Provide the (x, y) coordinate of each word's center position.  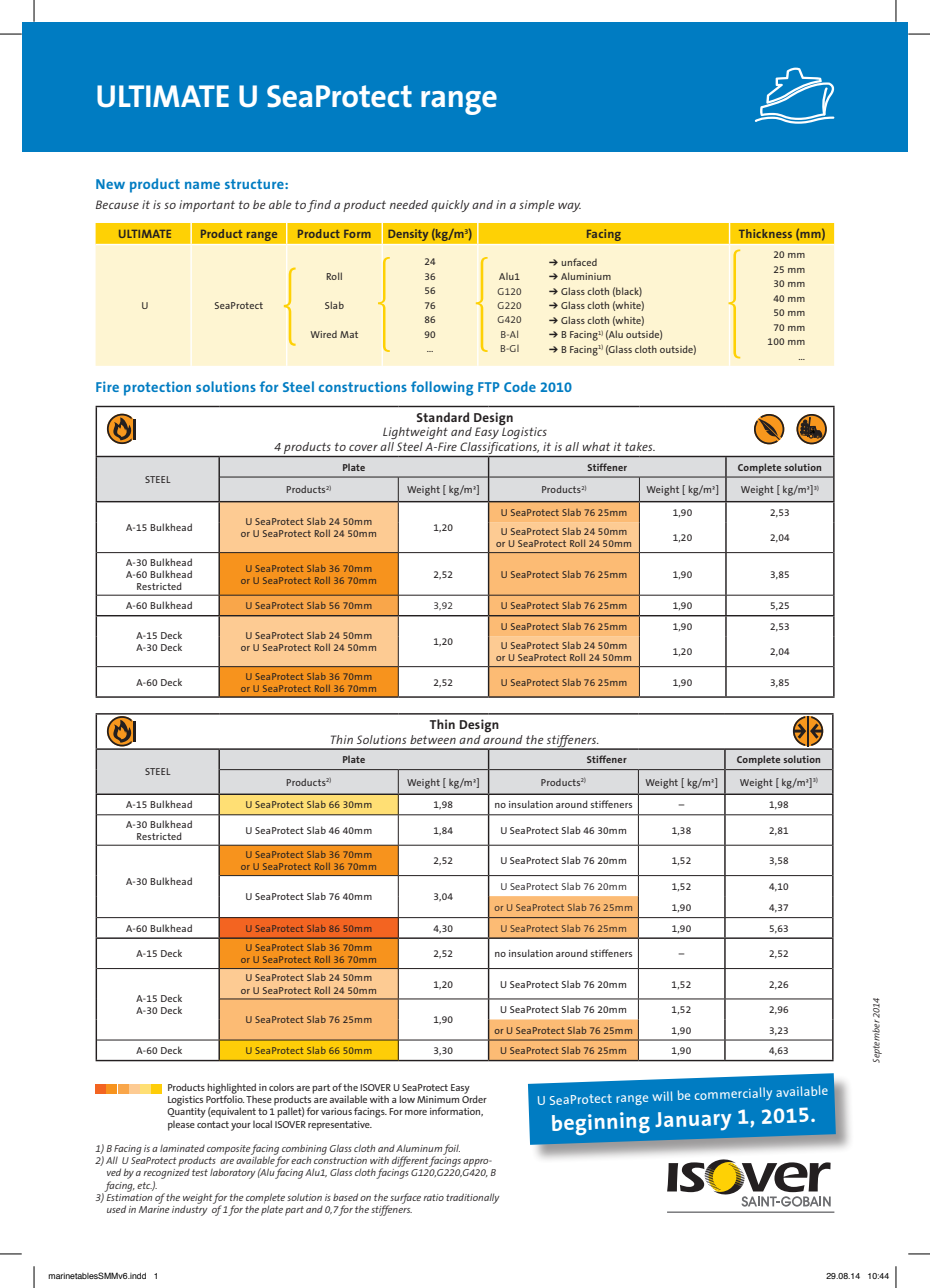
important (207, 206)
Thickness (765, 233)
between (433, 739)
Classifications (499, 449)
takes (640, 446)
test (200, 1172)
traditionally (473, 1198)
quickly (450, 206)
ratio (433, 1197)
